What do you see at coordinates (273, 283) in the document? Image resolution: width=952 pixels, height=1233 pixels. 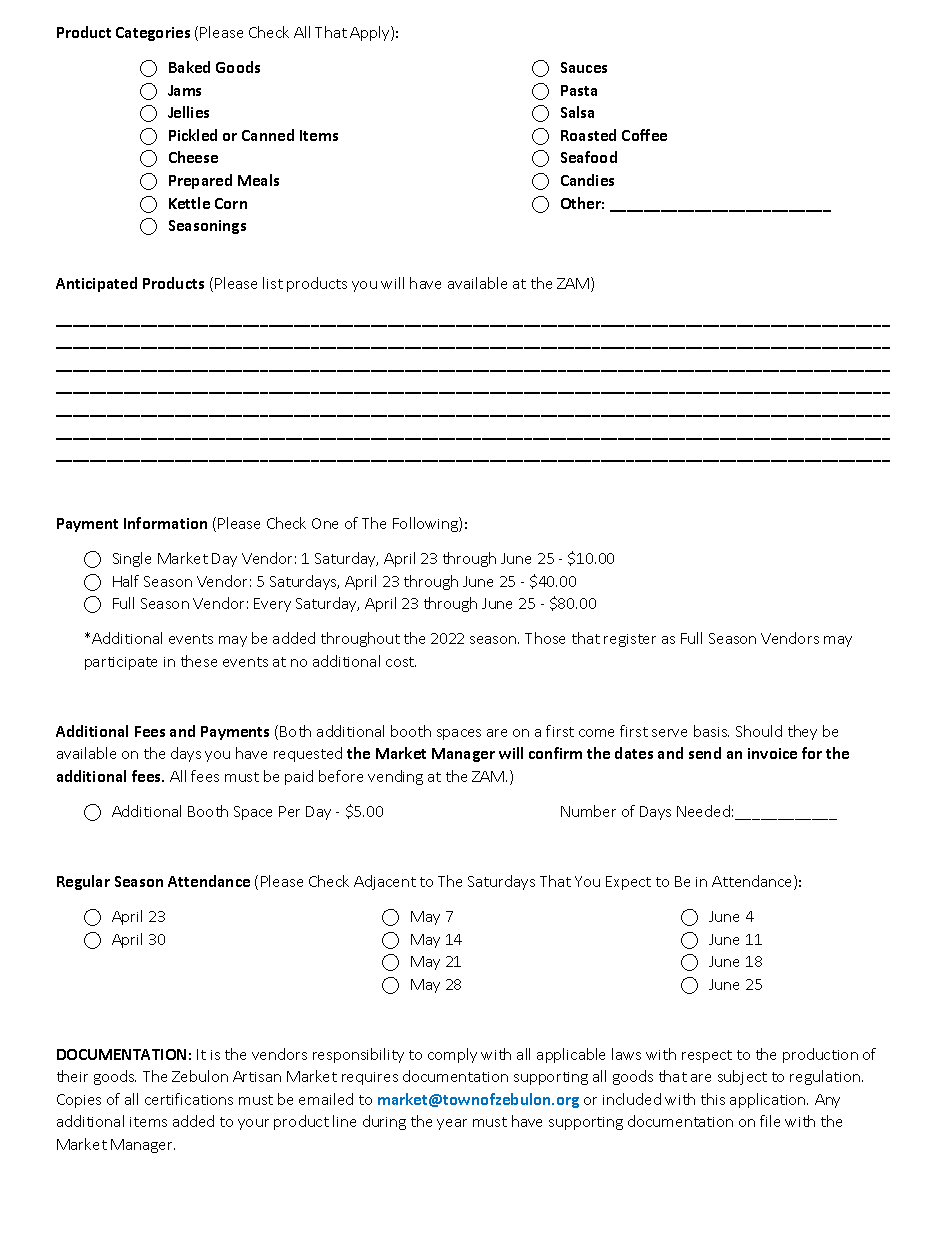 I see `list` at bounding box center [273, 283].
